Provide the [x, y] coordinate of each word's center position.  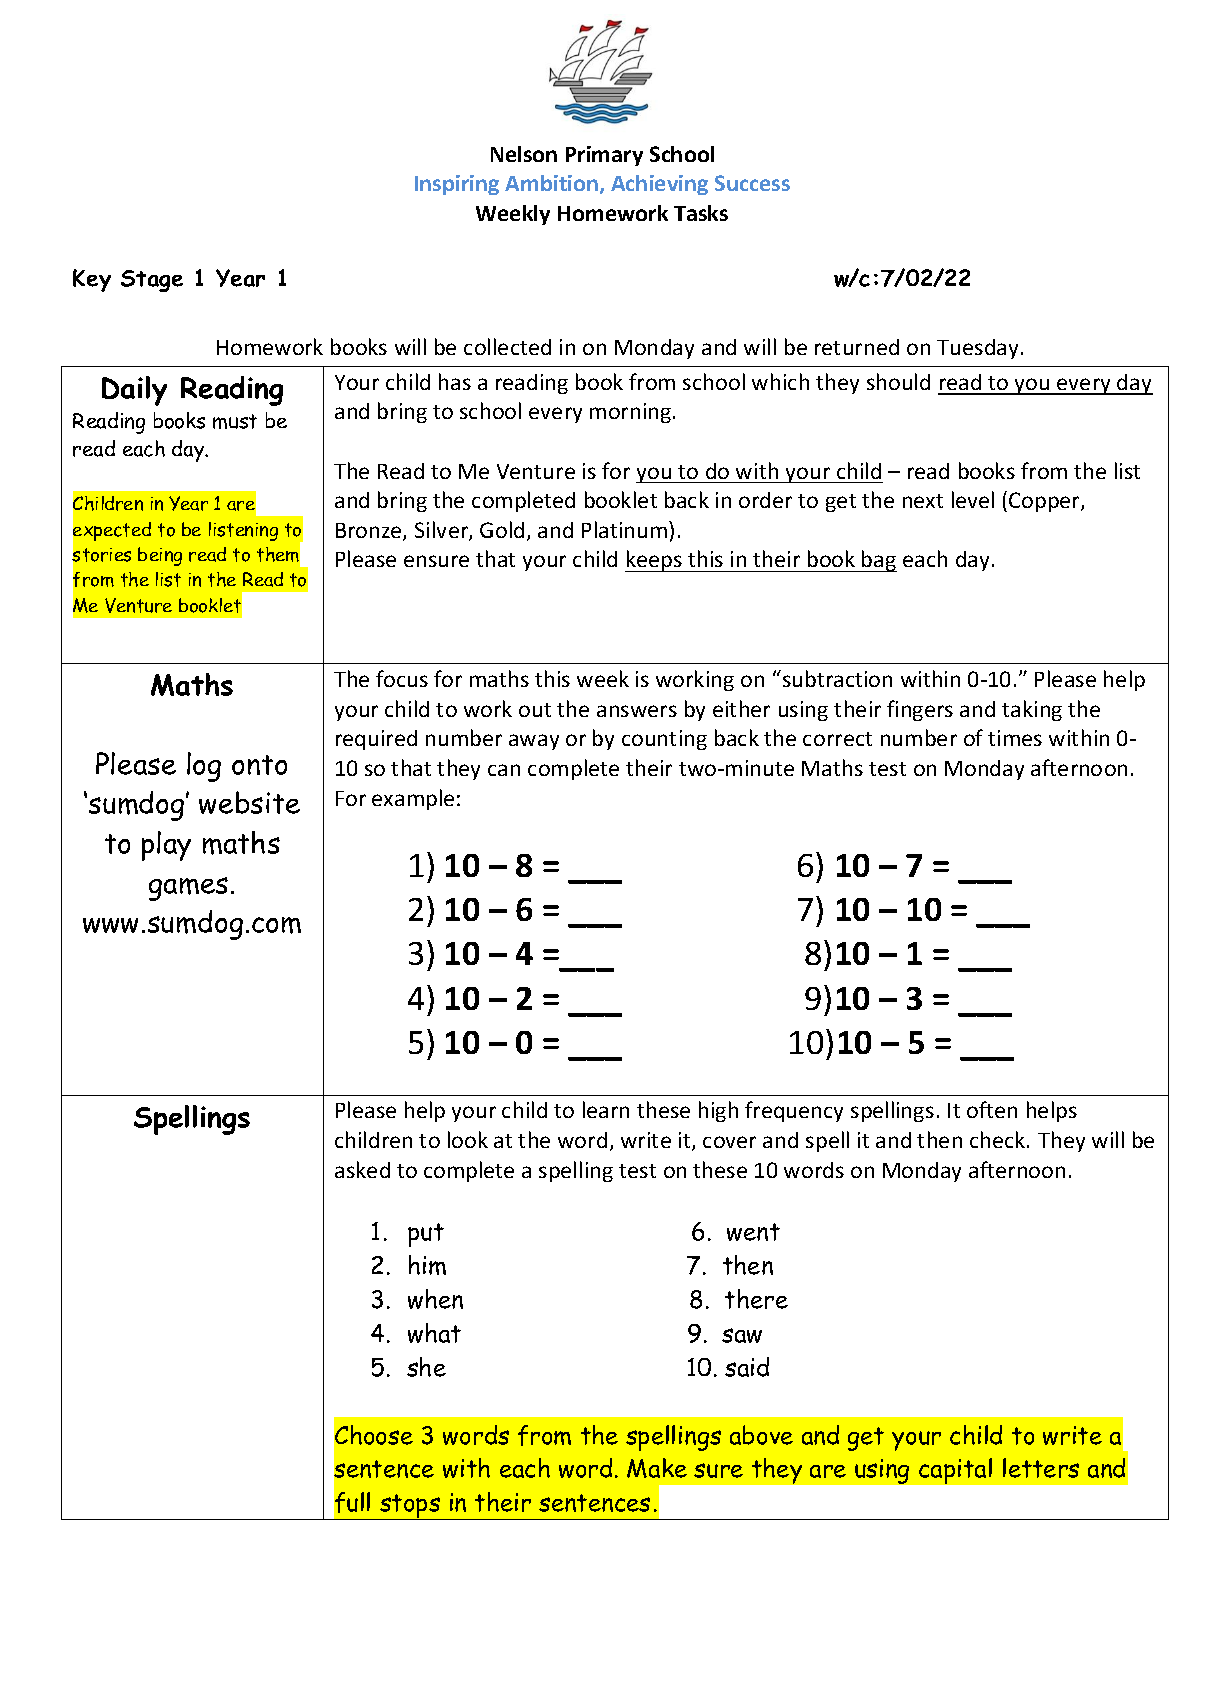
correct [837, 739]
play [166, 846]
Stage [152, 281]
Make [657, 1468]
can [504, 770]
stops [410, 1507]
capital [955, 1471]
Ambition [551, 183]
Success [752, 183]
